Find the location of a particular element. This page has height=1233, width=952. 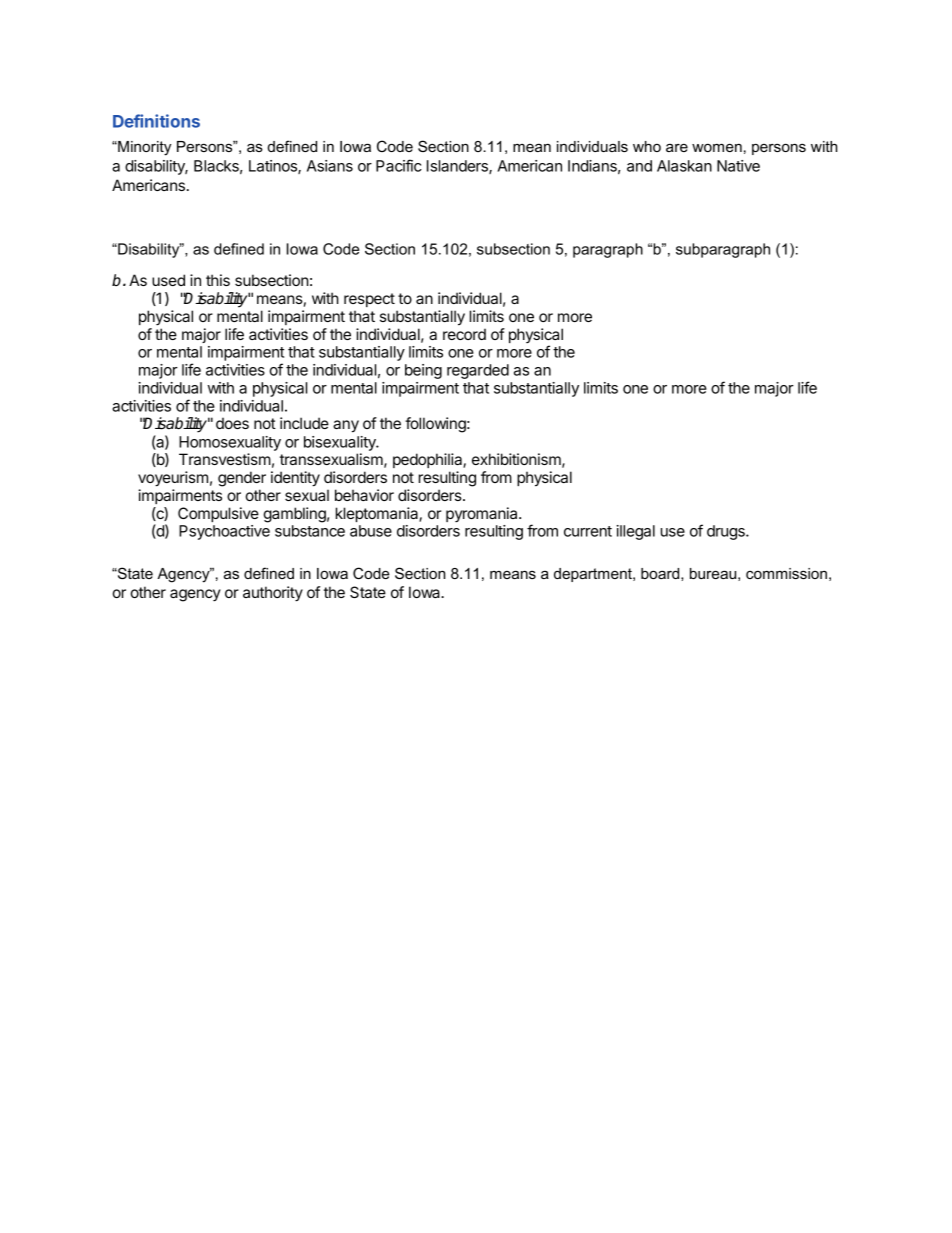

this is located at coordinates (218, 280).
